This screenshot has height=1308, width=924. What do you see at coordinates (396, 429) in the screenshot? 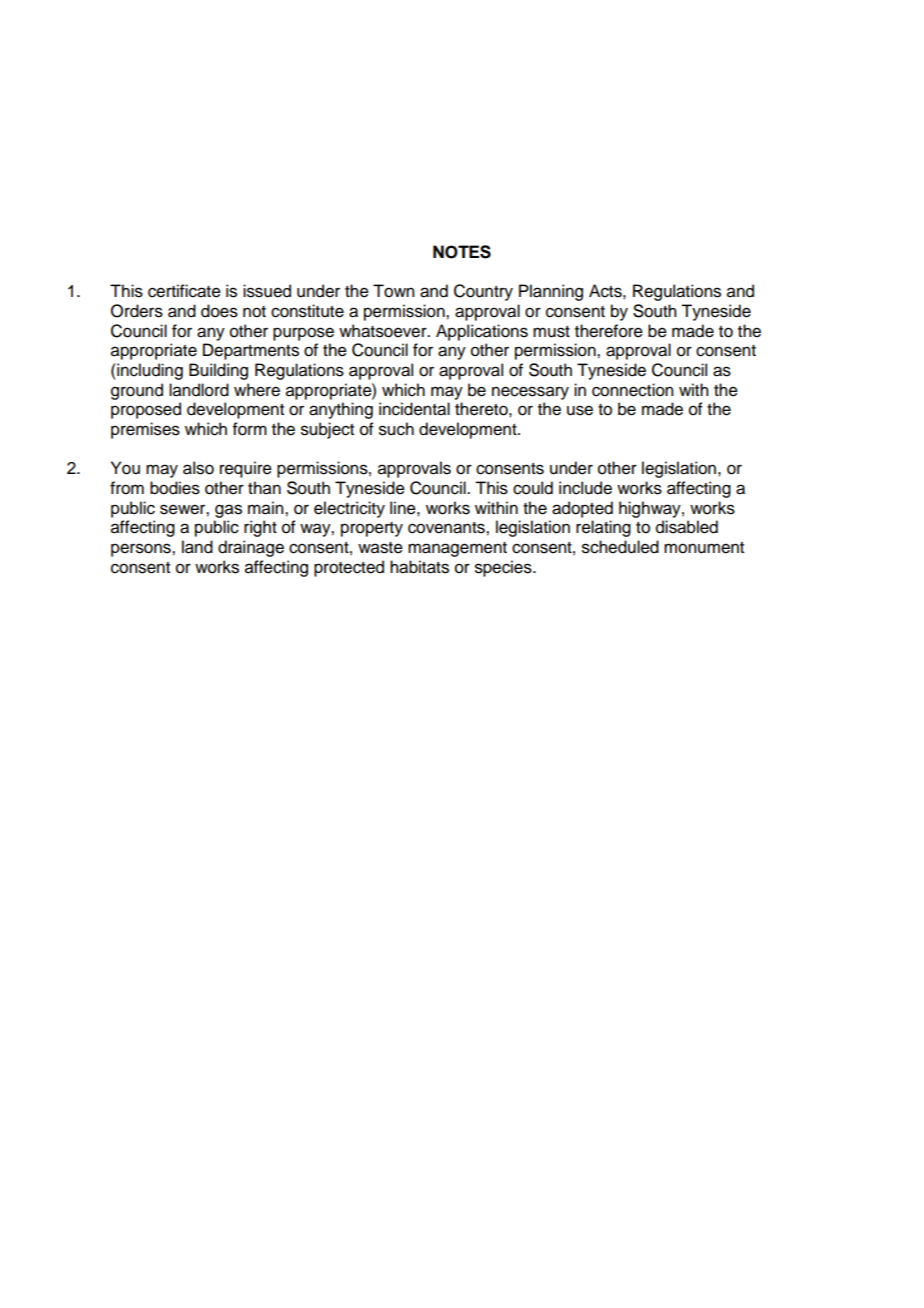
I see `such` at bounding box center [396, 429].
